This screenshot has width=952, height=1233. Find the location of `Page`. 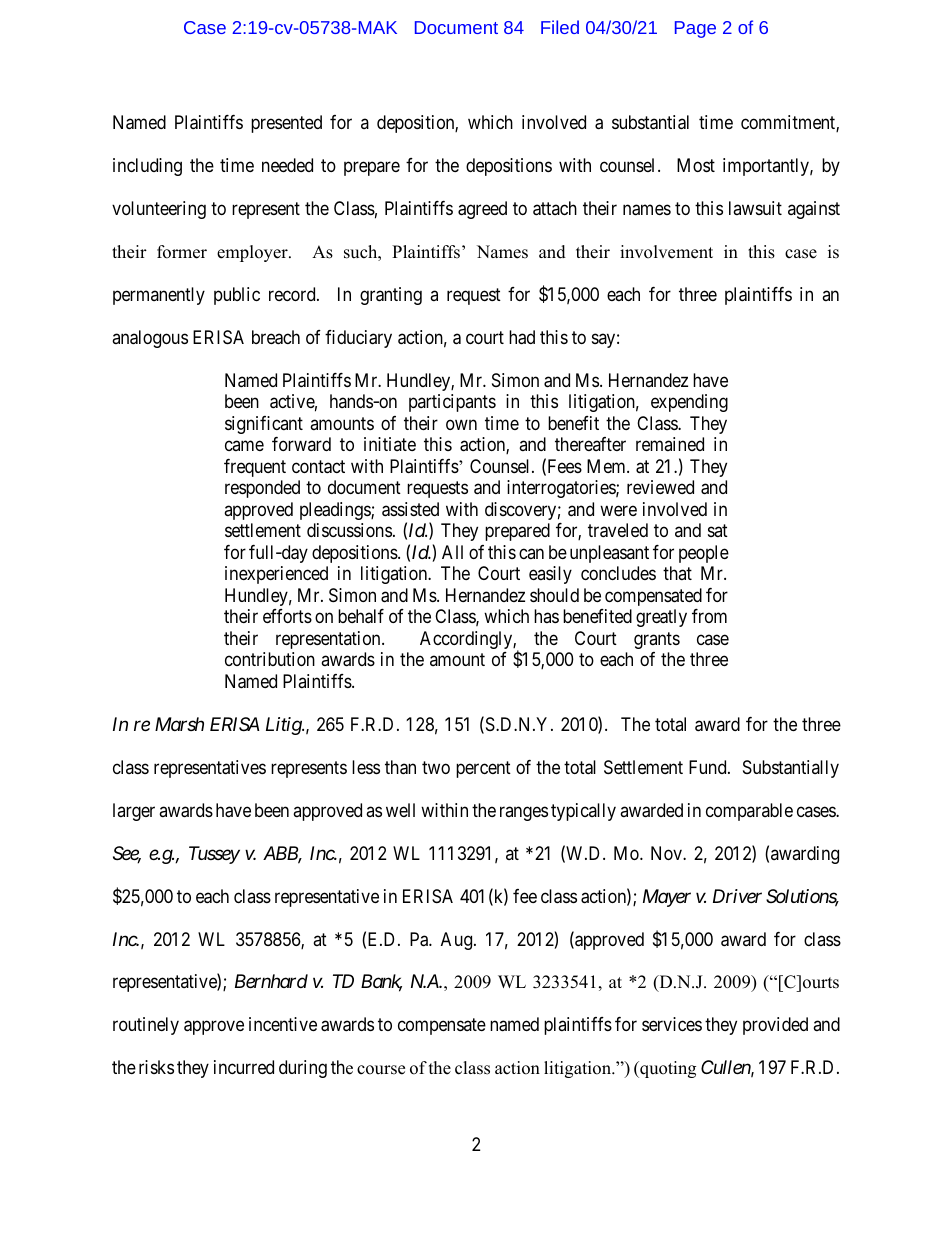

Page is located at coordinates (695, 29).
